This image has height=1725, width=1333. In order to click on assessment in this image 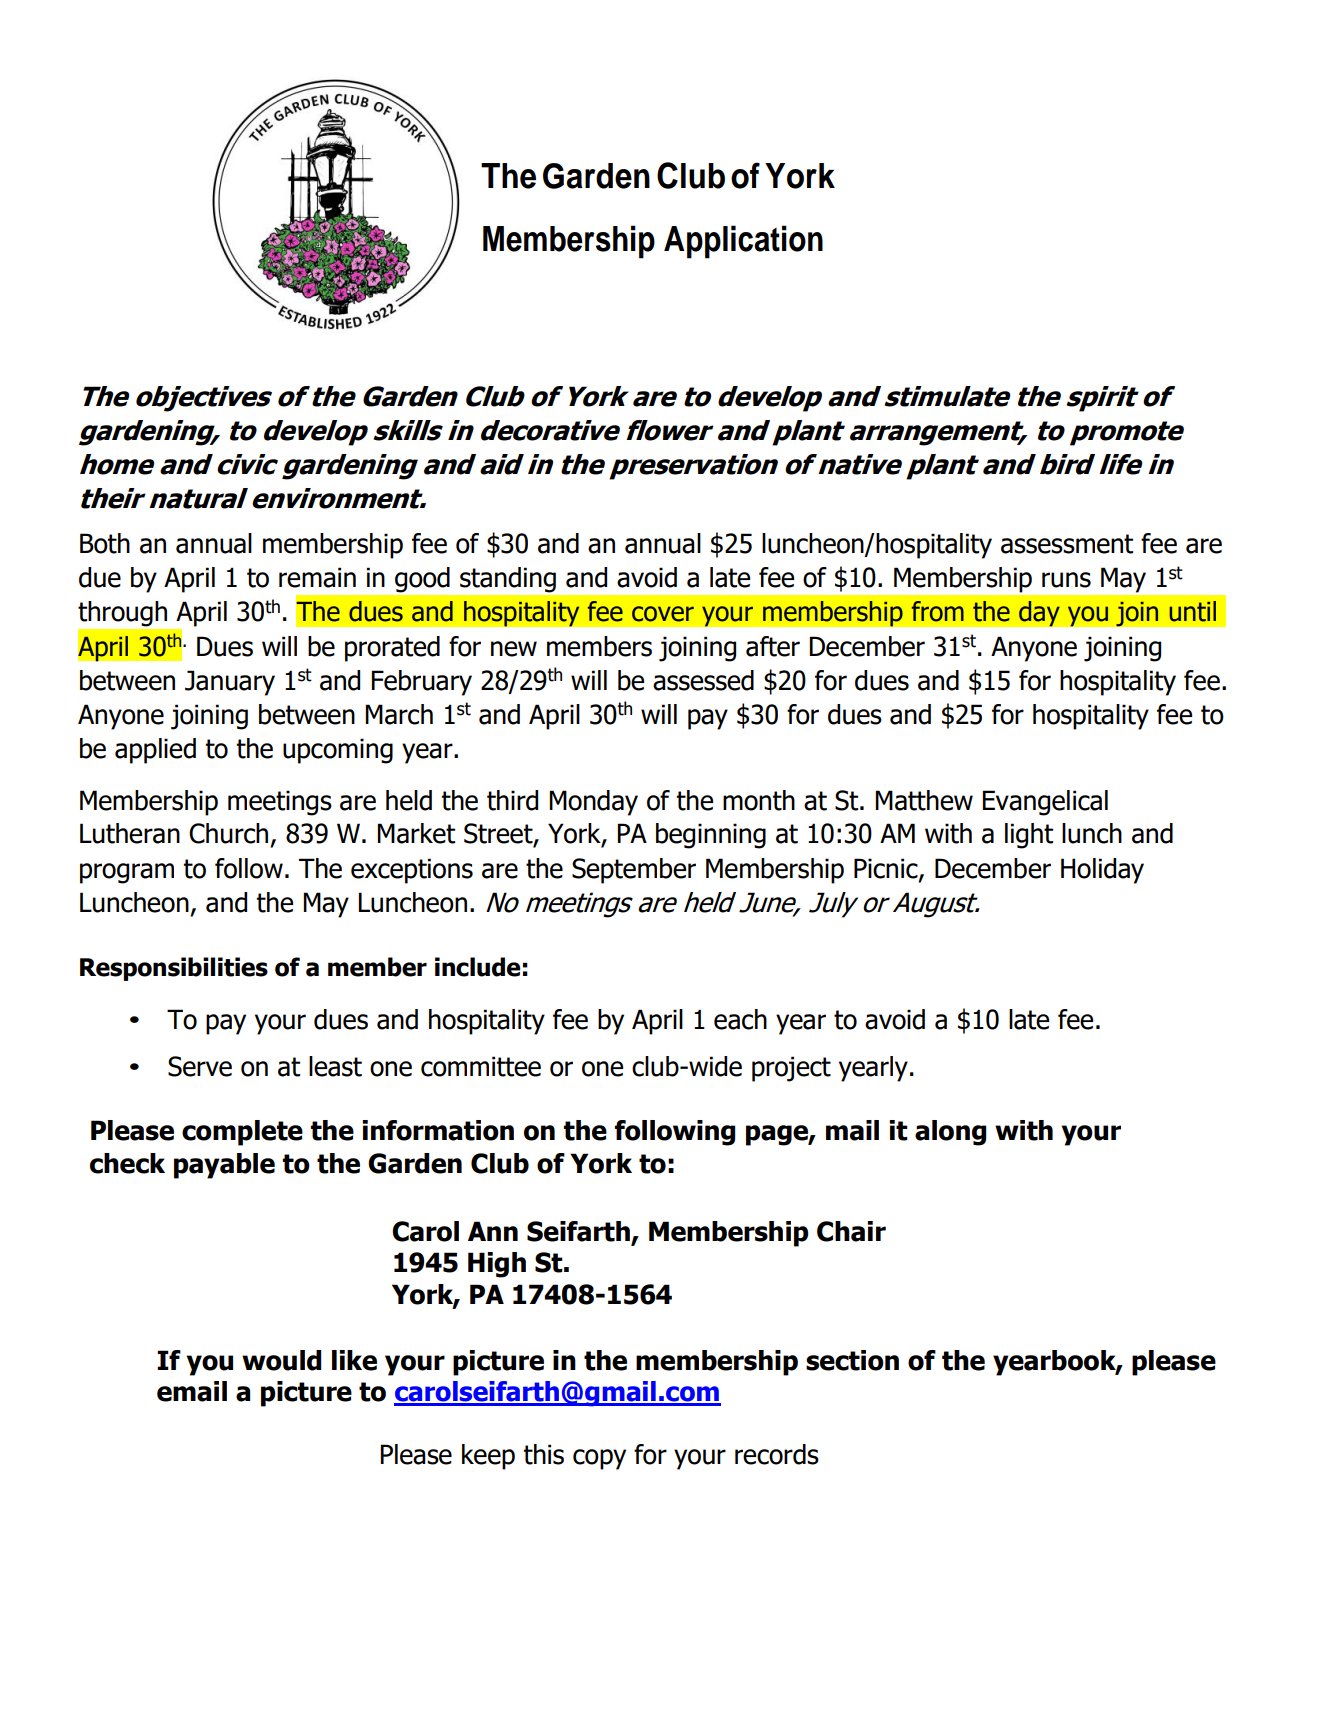, I will do `click(1067, 544)`.
